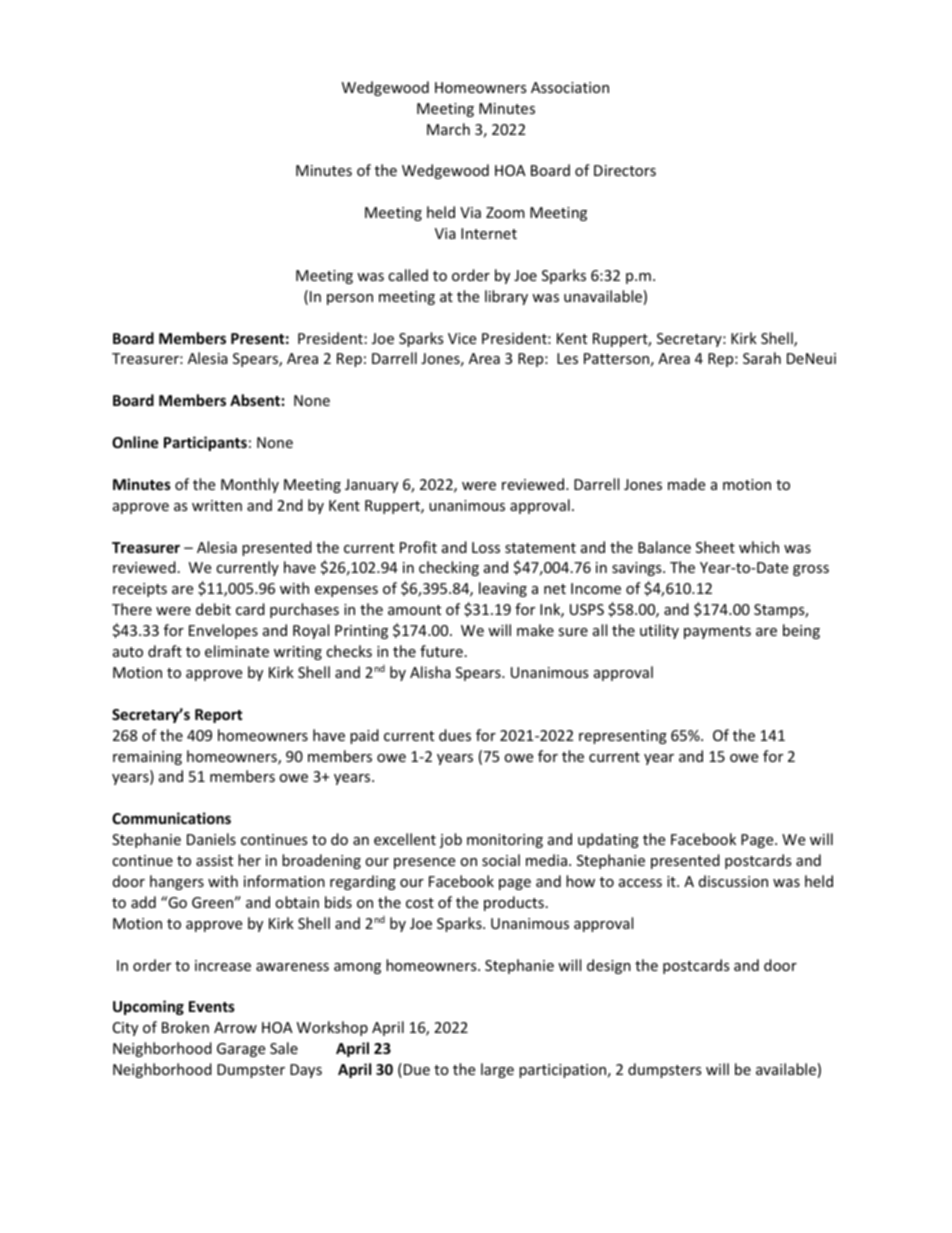 The height and width of the screenshot is (1233, 952). Describe the element at coordinates (570, 87) in the screenshot. I see `Association` at that location.
